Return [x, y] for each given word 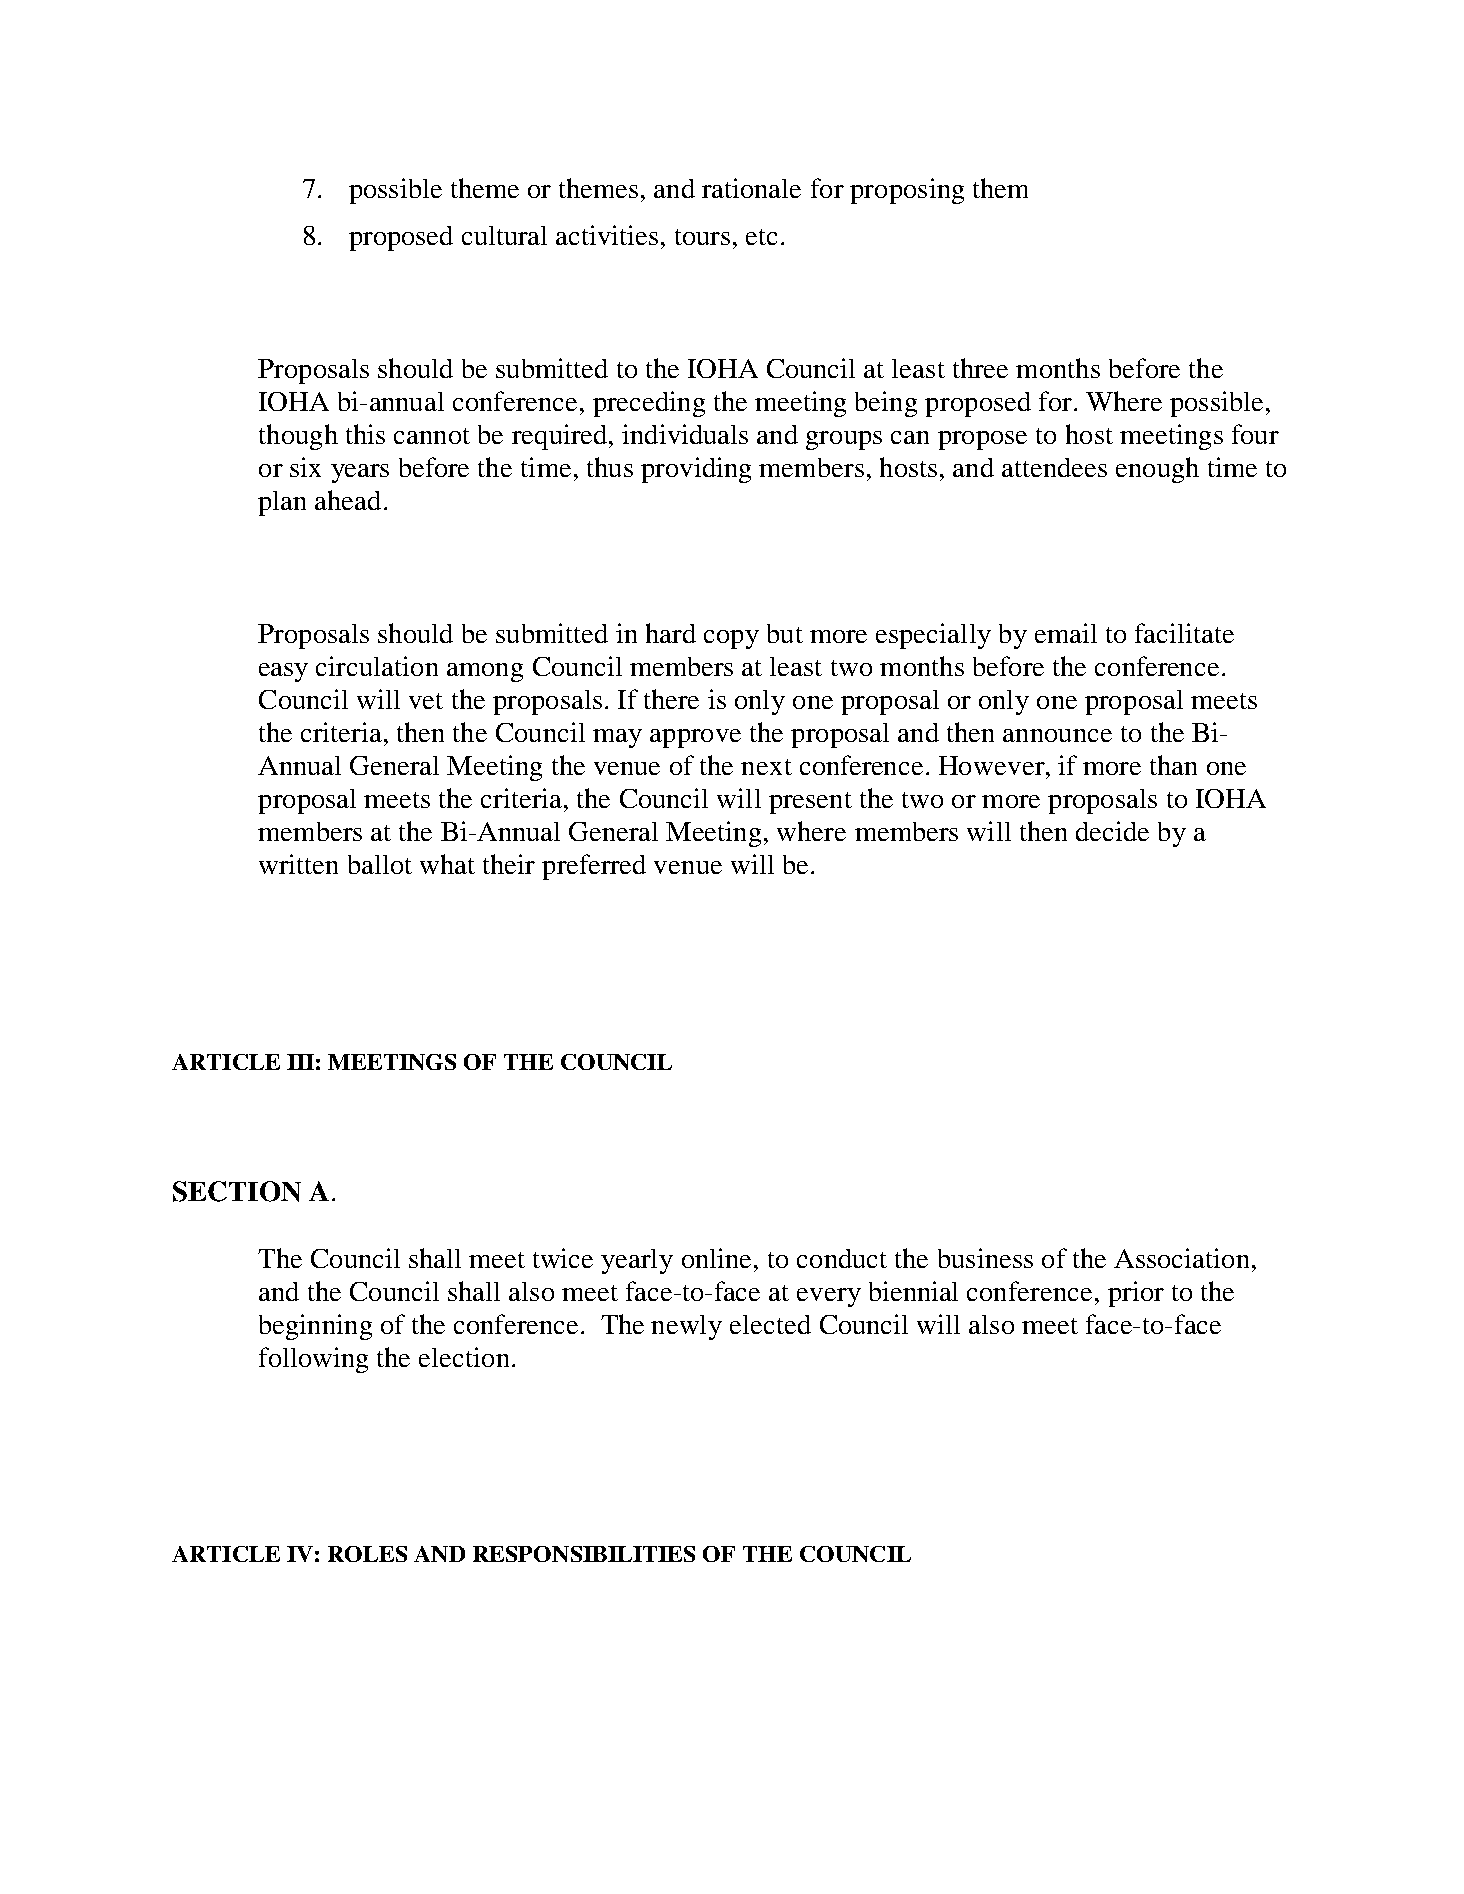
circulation [377, 666]
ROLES [367, 1554]
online [716, 1258]
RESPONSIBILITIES [584, 1554]
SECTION [237, 1191]
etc [761, 237]
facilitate [1184, 633]
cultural [504, 235]
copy [731, 639]
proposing [907, 191]
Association [1181, 1258]
